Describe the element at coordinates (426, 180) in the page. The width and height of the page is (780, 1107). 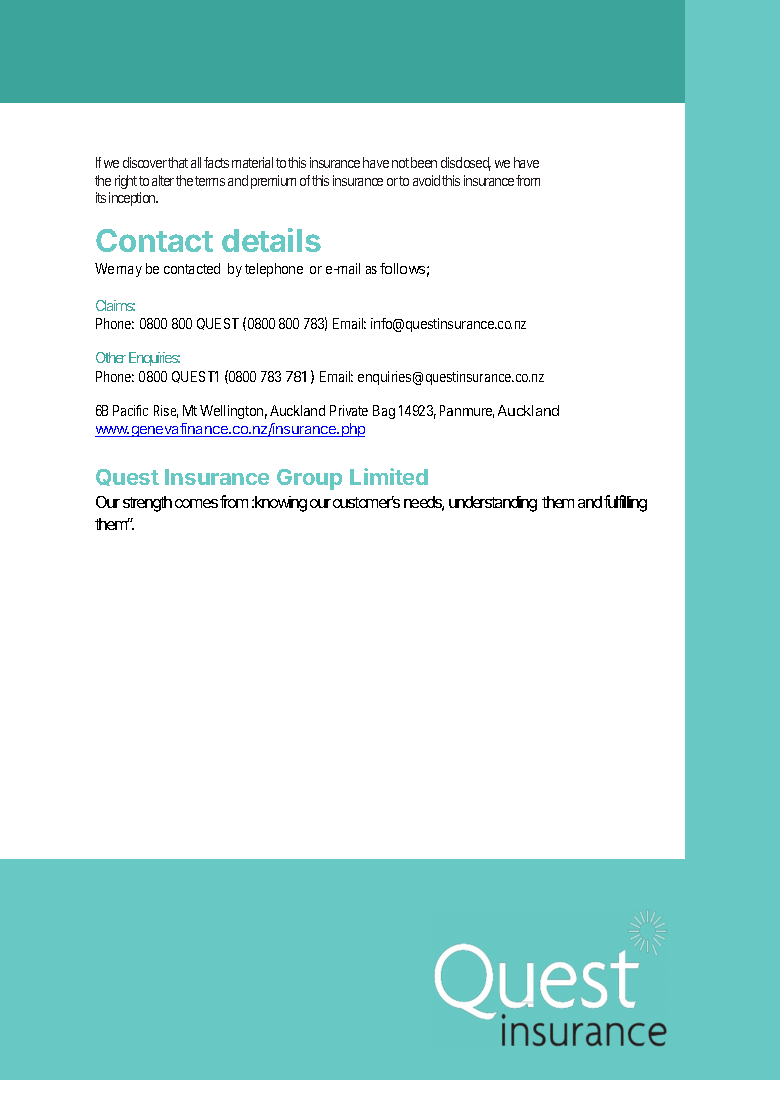
I see `avoid` at that location.
